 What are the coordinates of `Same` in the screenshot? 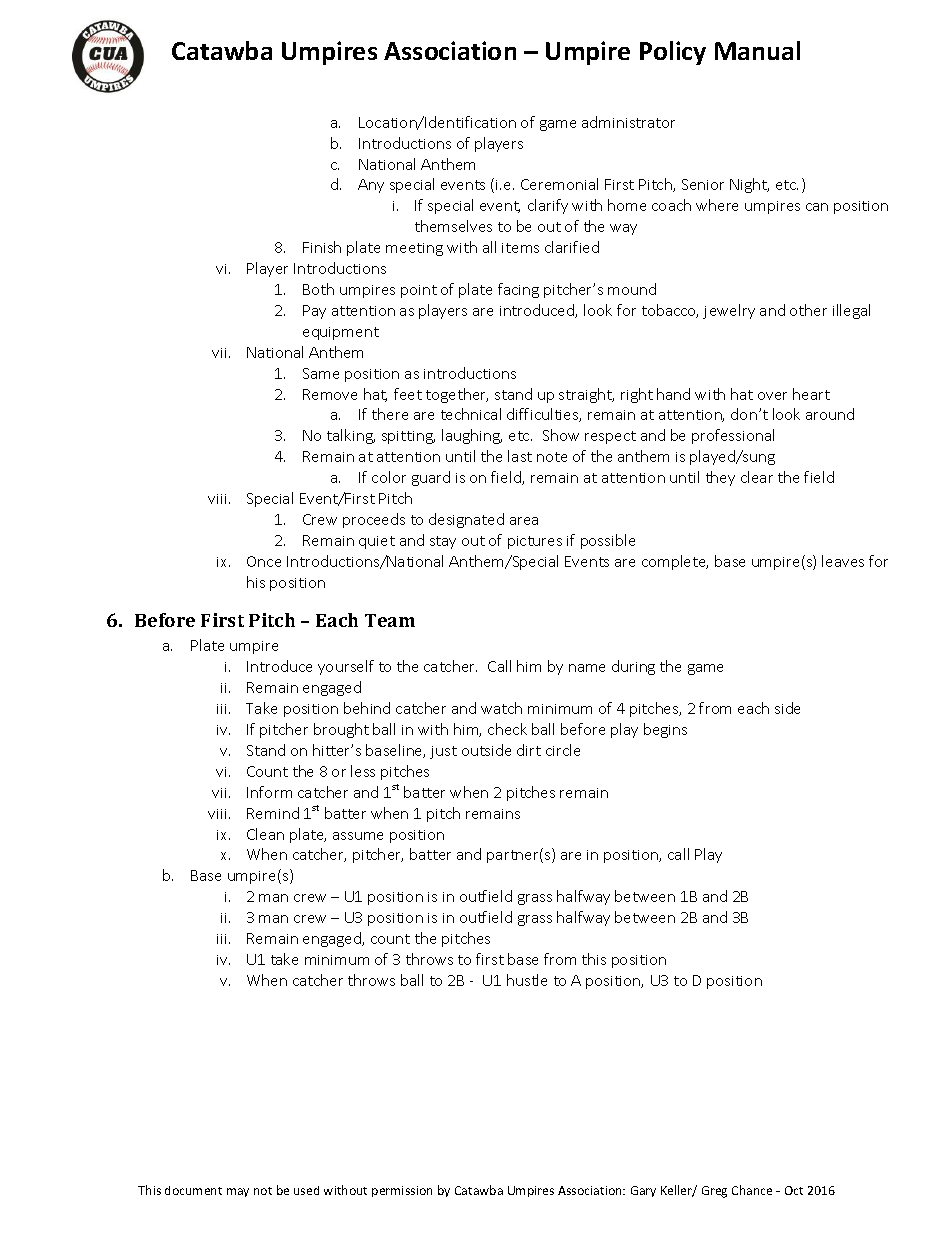 It's located at (321, 373).
